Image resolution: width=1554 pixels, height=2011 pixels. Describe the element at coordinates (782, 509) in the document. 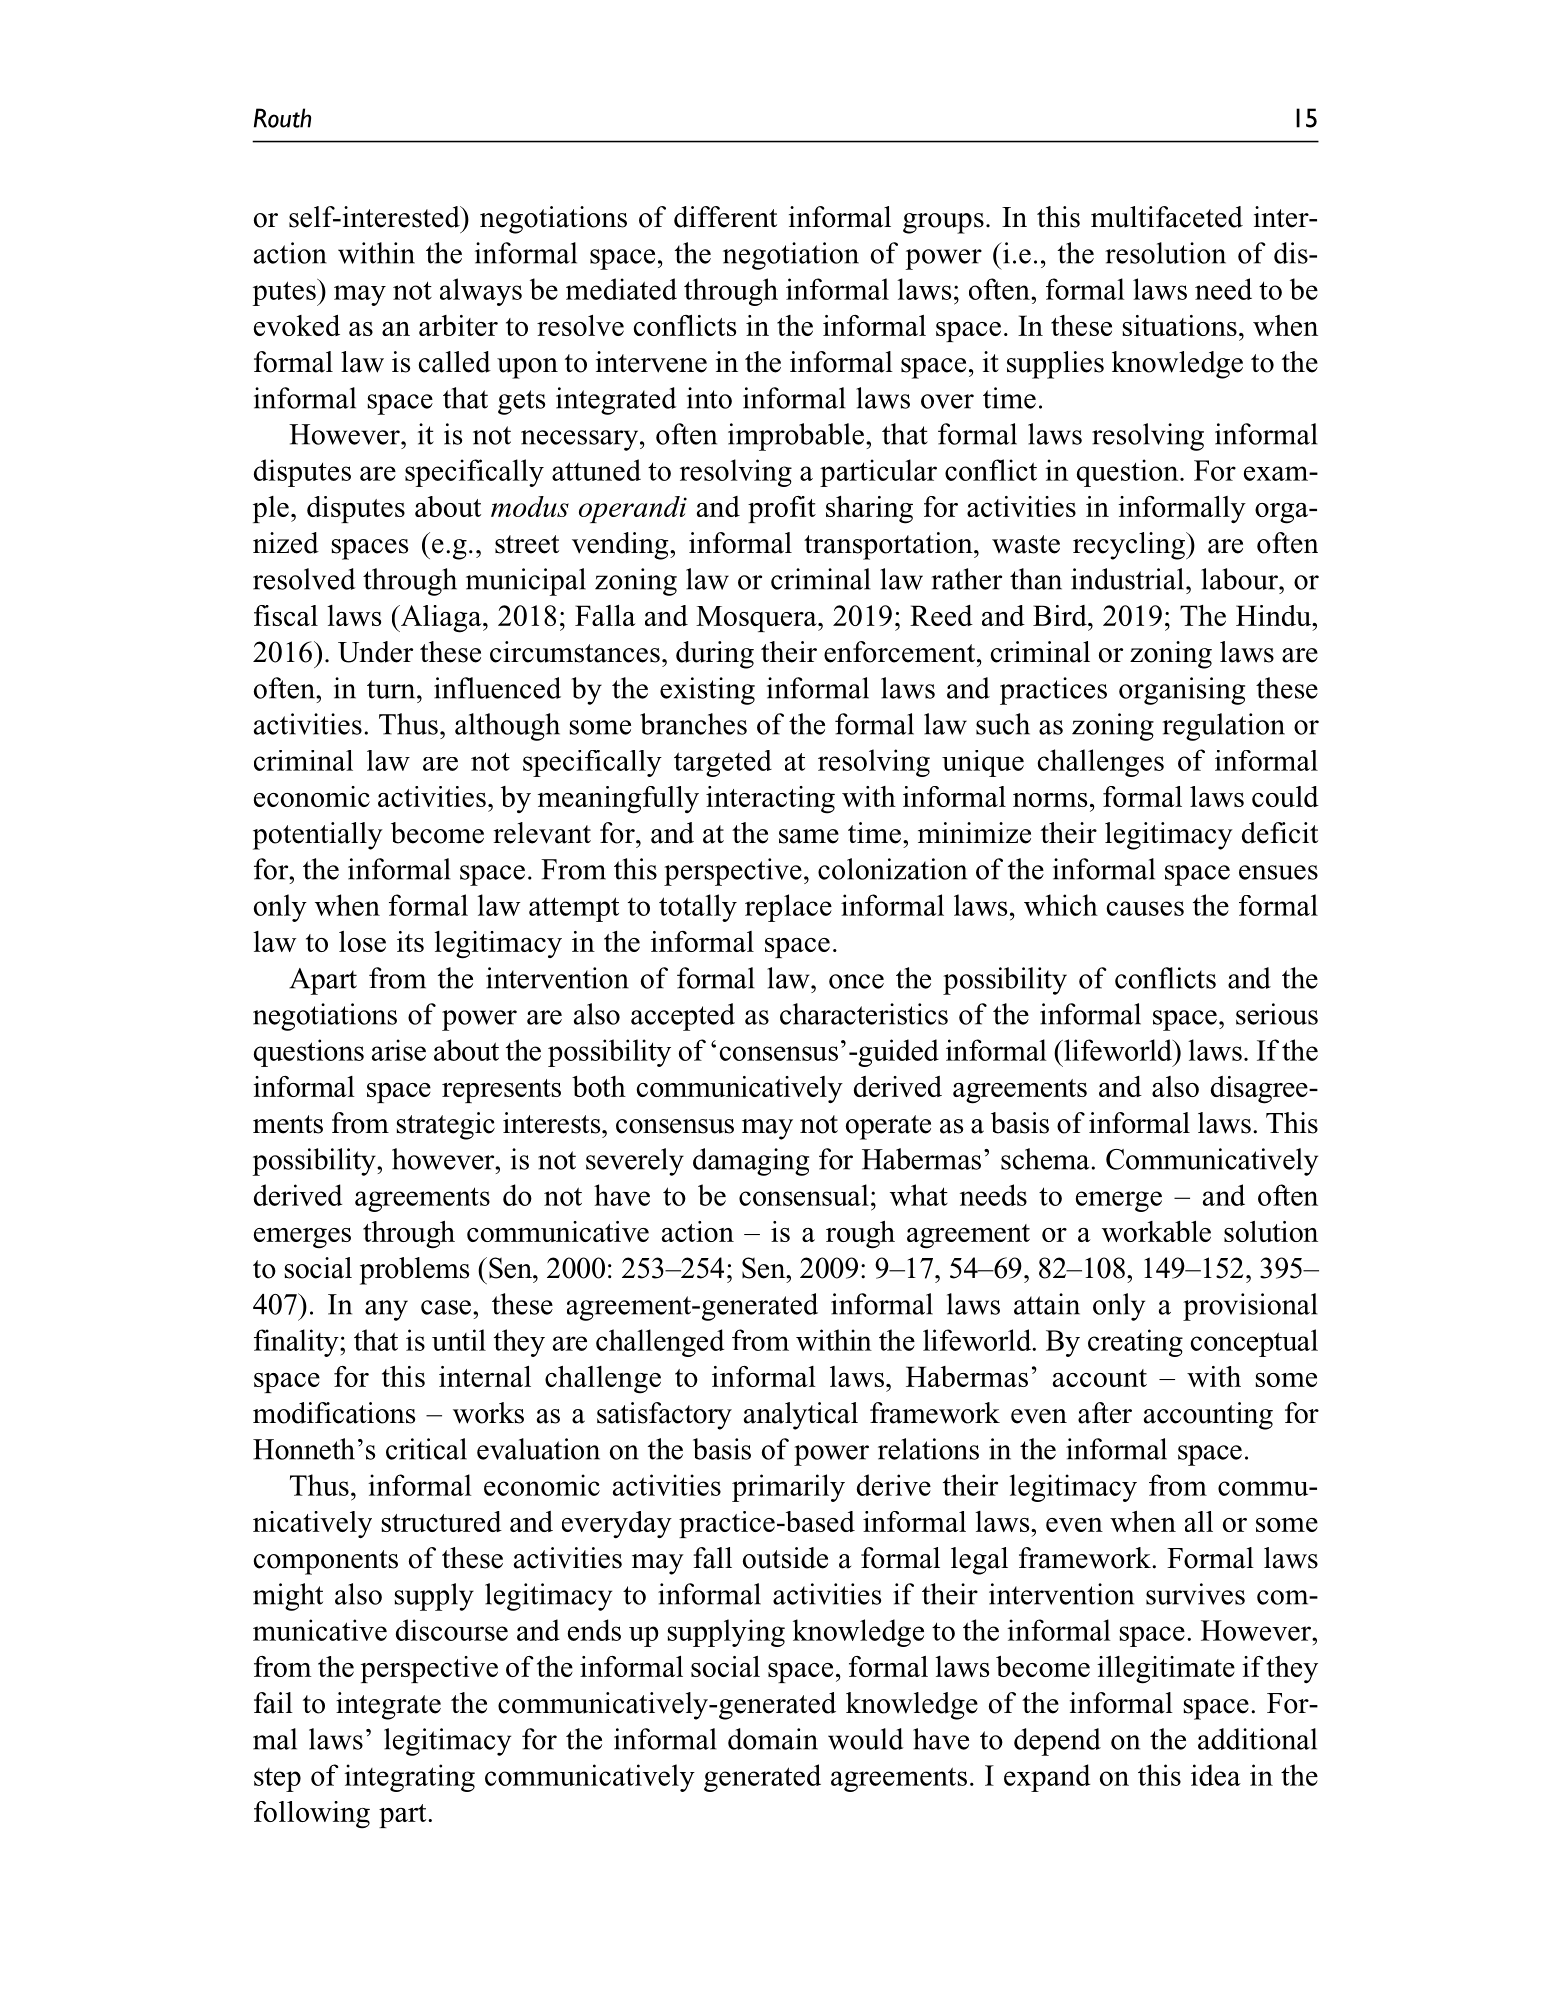

I see `profit` at that location.
